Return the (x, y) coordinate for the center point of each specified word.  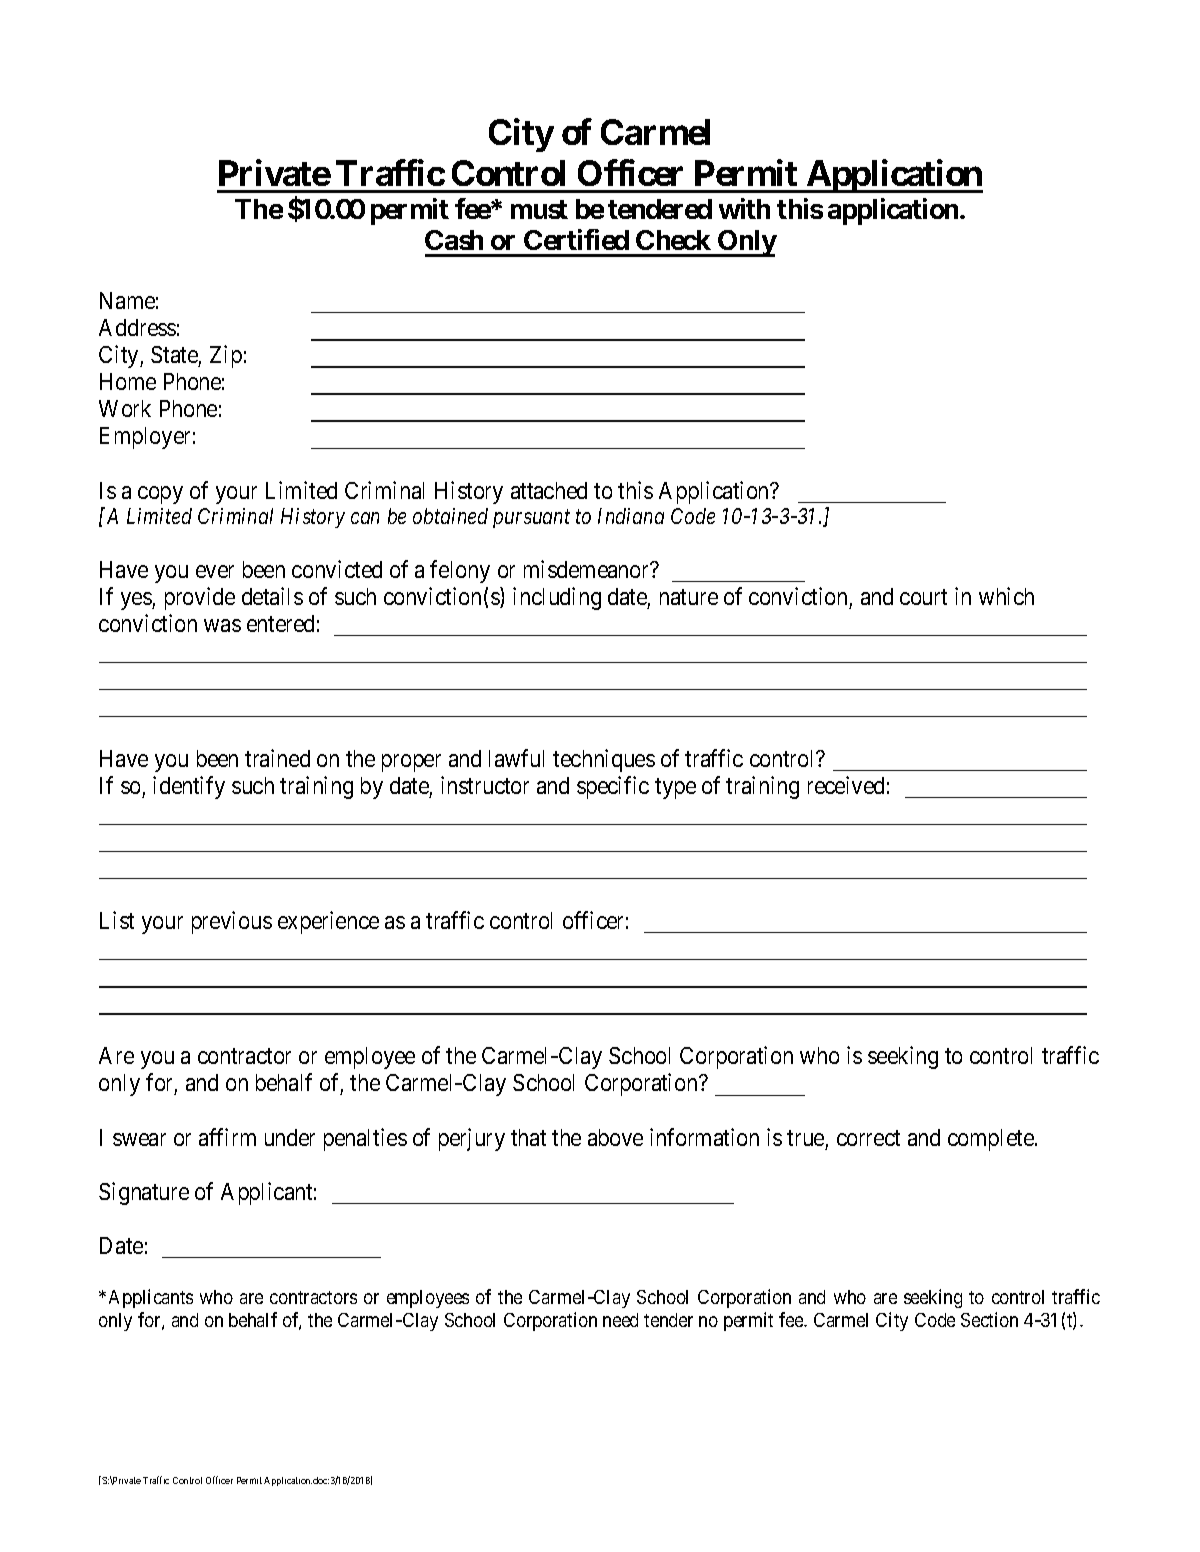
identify (189, 787)
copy (160, 495)
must (539, 209)
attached (549, 490)
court (923, 597)
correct (868, 1138)
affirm (227, 1137)
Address (137, 327)
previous (232, 922)
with (744, 208)
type (675, 788)
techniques (604, 760)
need (620, 1320)
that (528, 1137)
